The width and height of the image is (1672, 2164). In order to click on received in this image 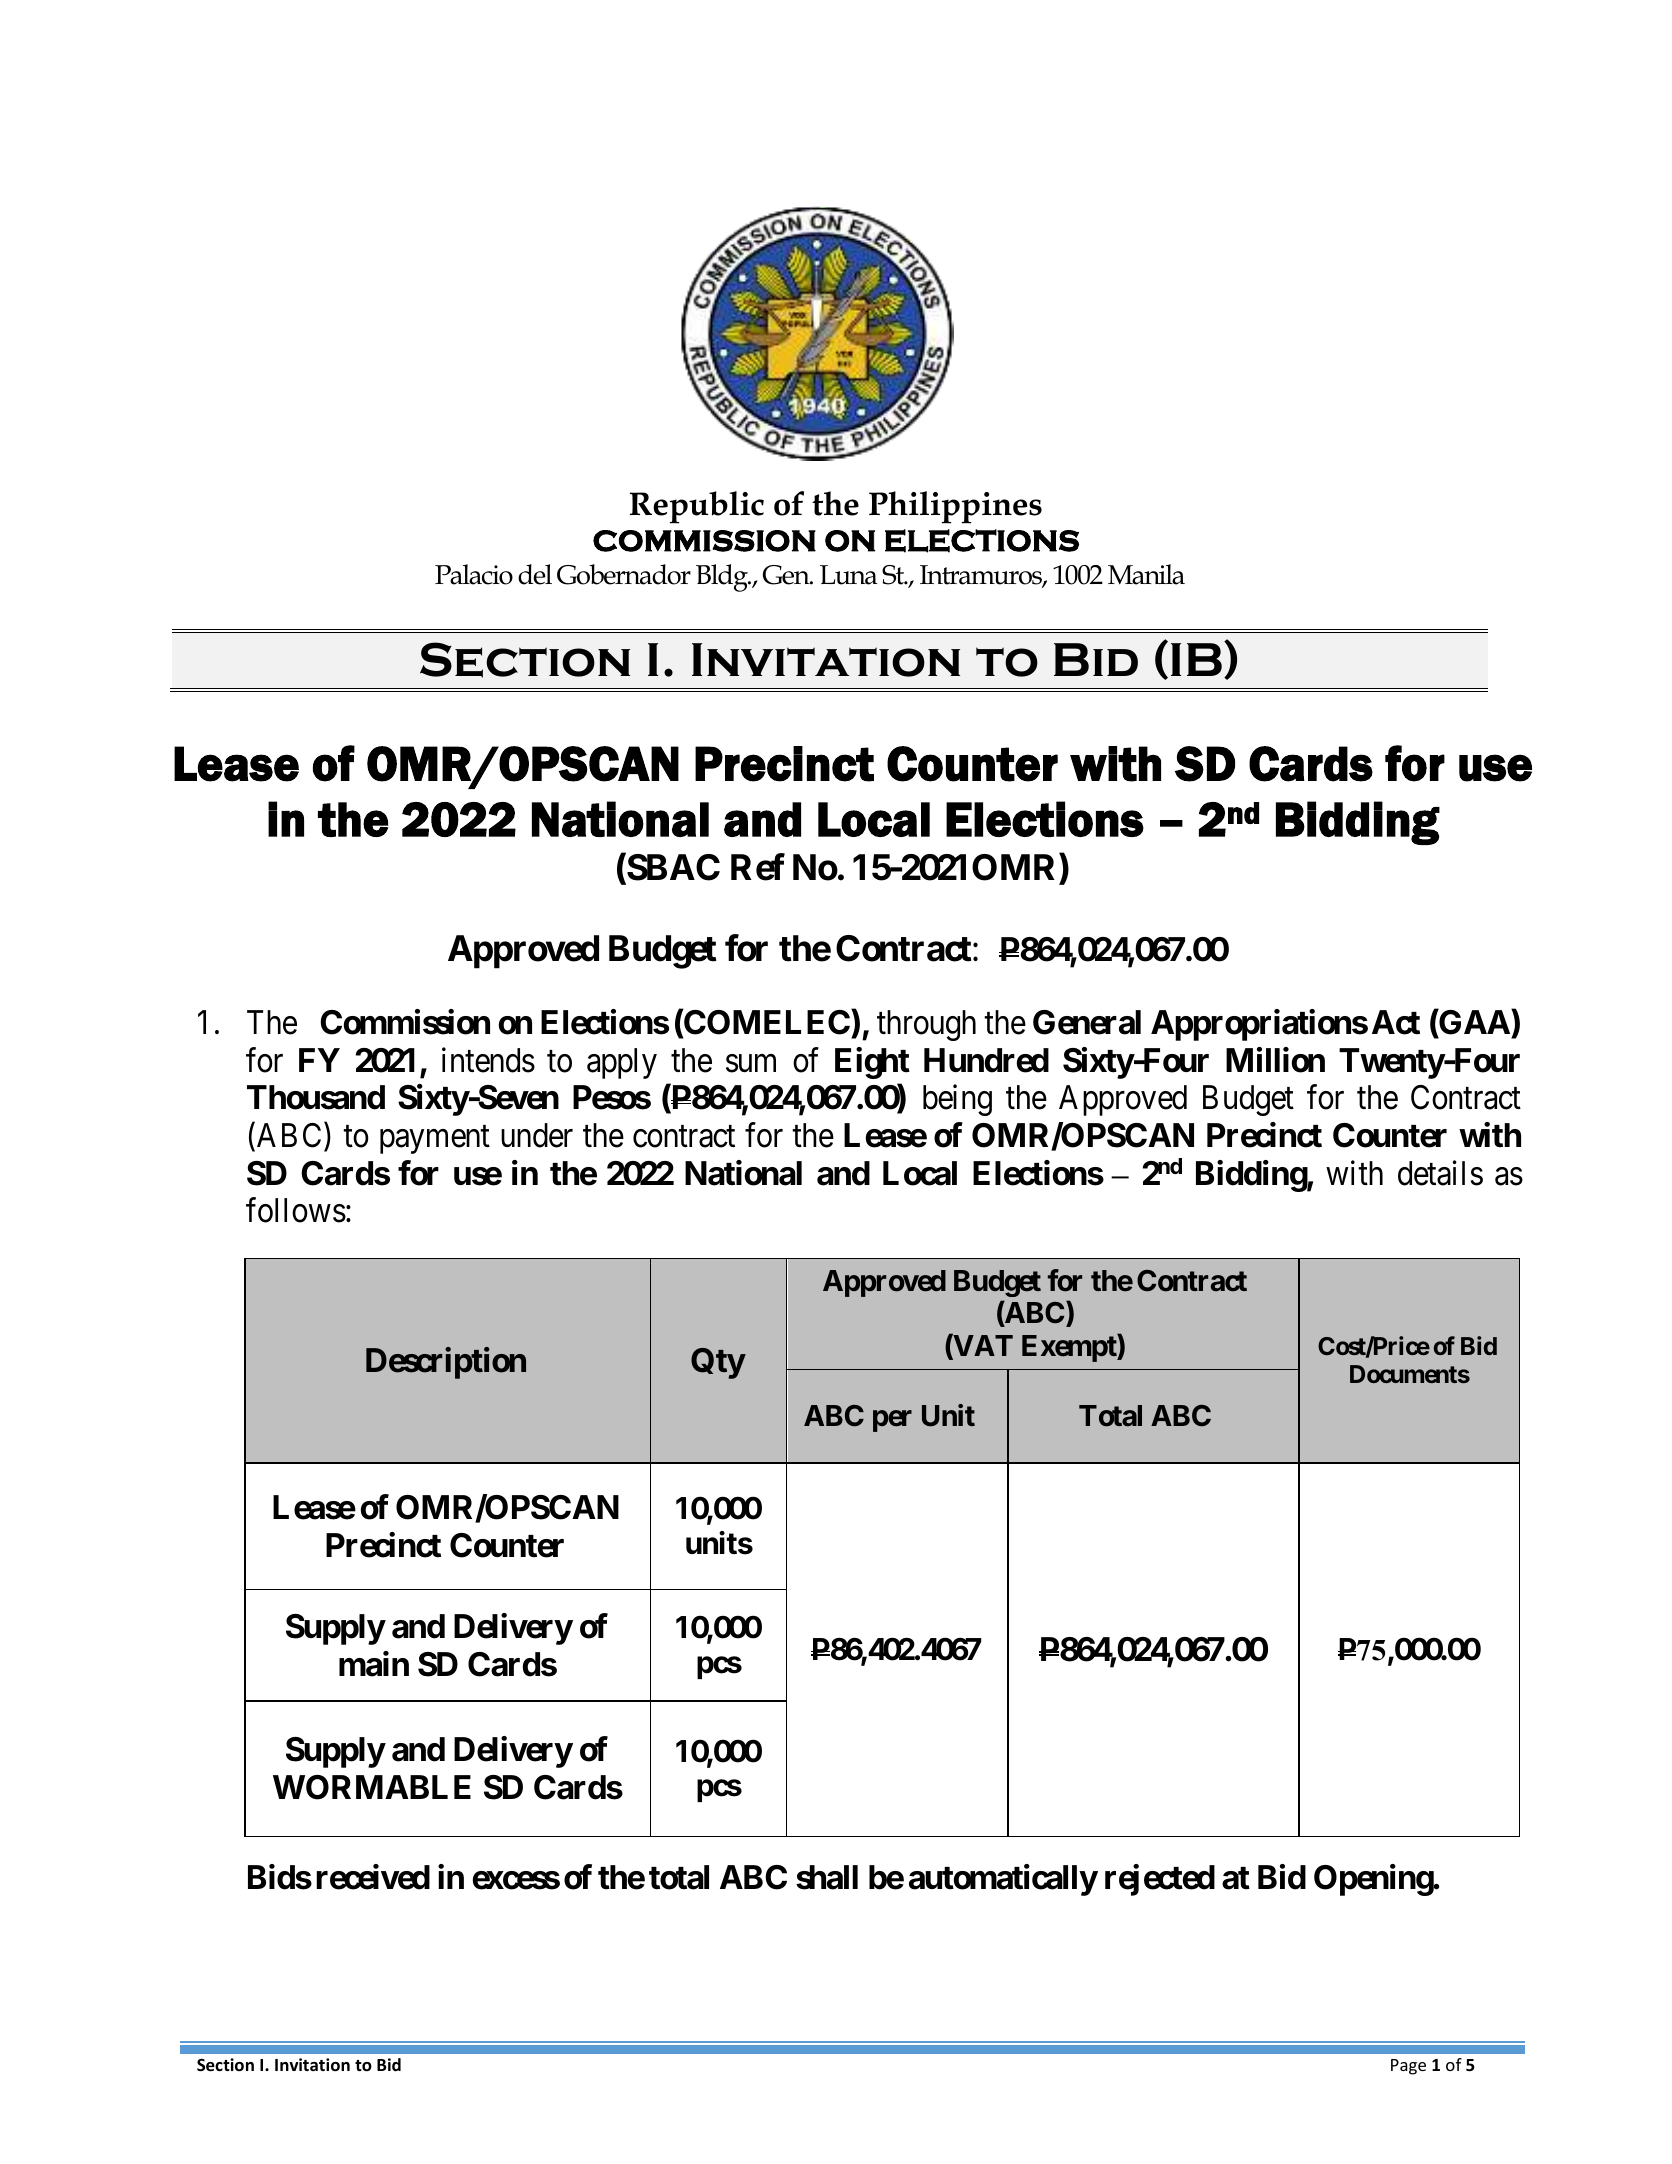, I will do `click(373, 1877)`.
